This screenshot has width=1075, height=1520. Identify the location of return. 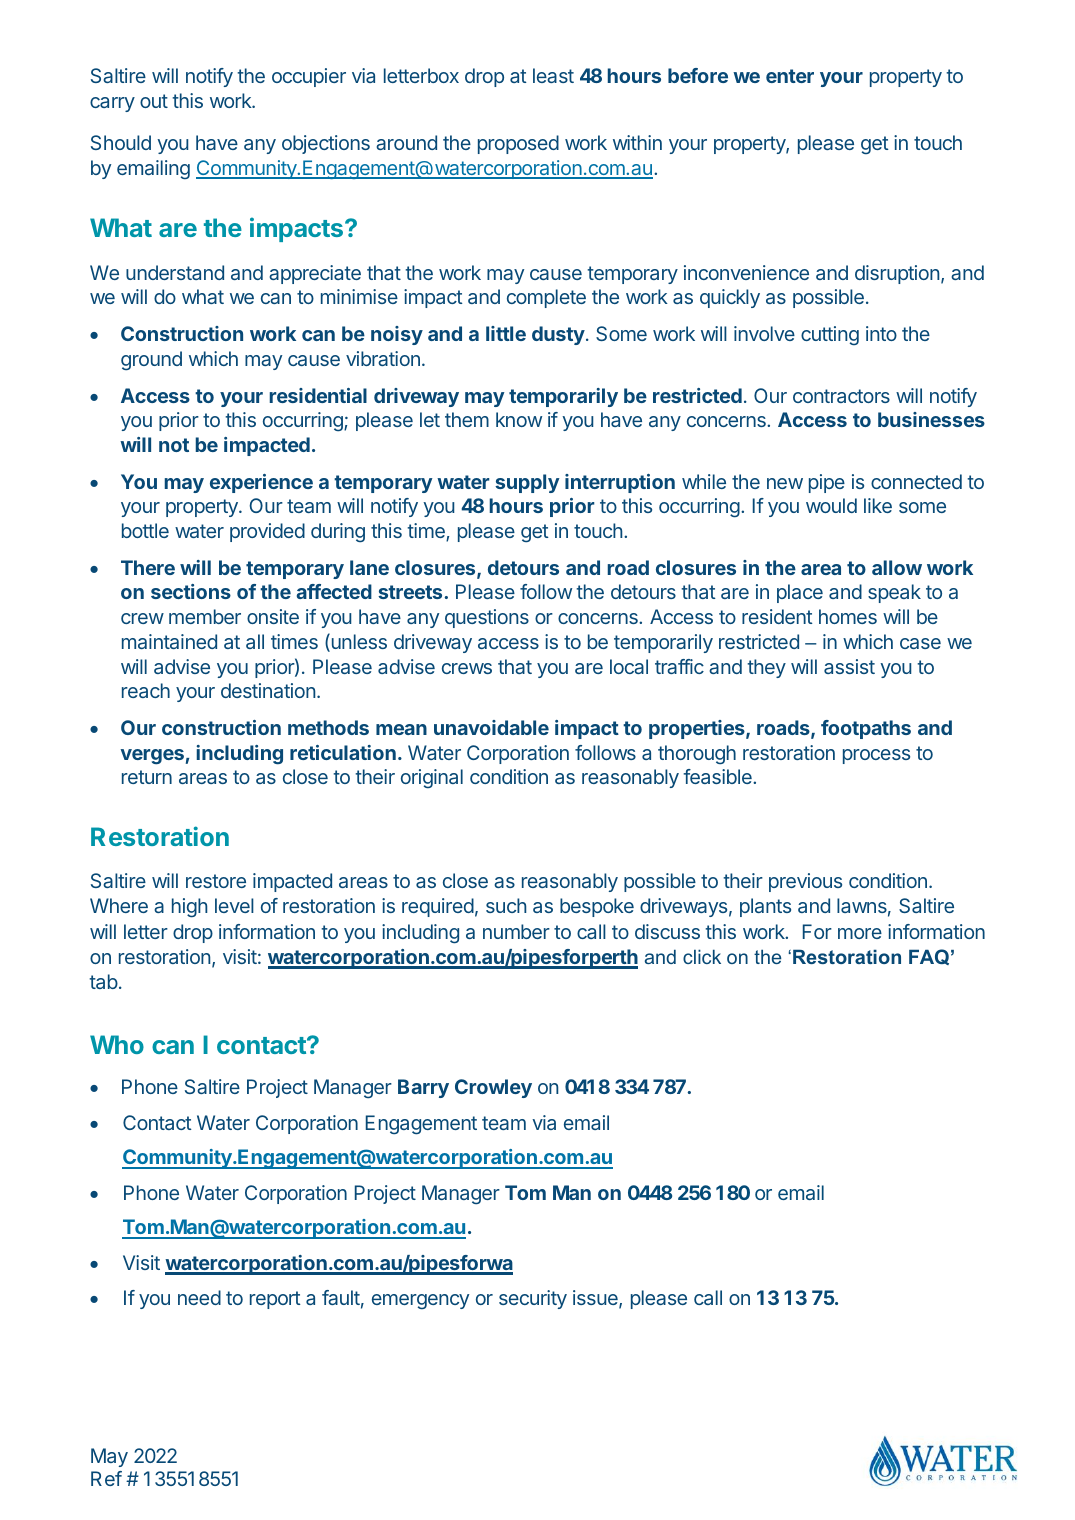
(147, 777).
